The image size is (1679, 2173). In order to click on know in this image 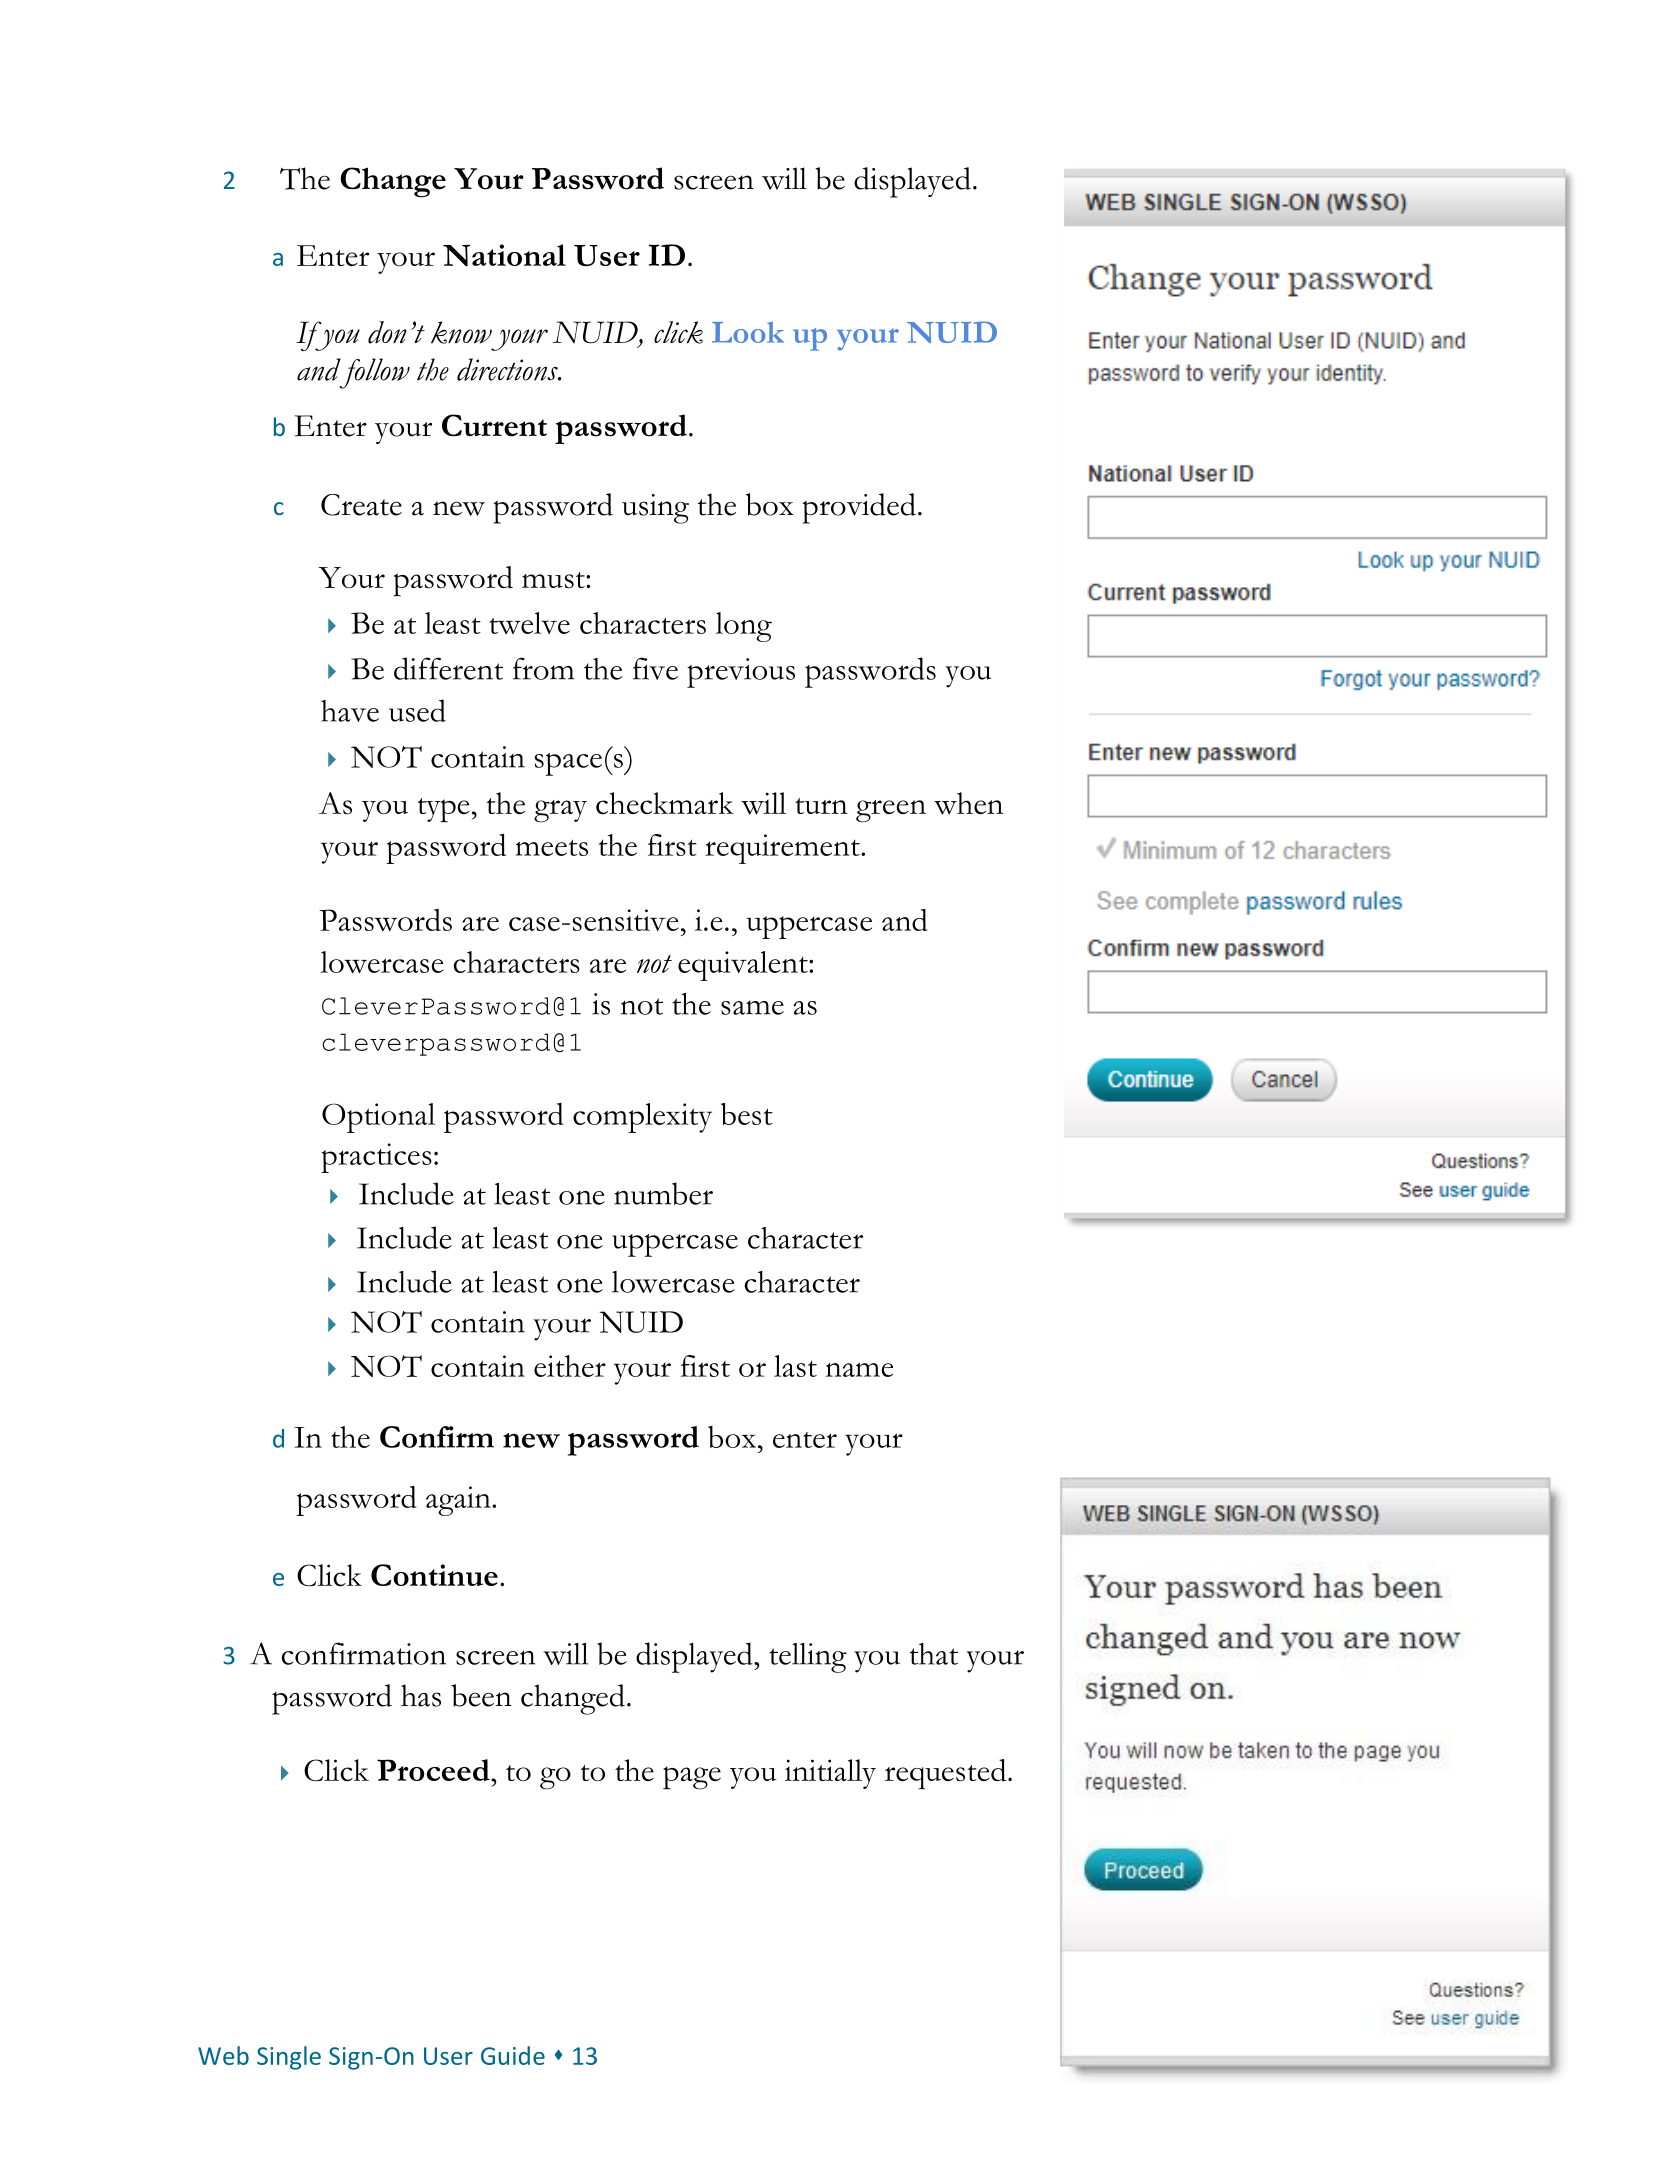, I will do `click(461, 332)`.
